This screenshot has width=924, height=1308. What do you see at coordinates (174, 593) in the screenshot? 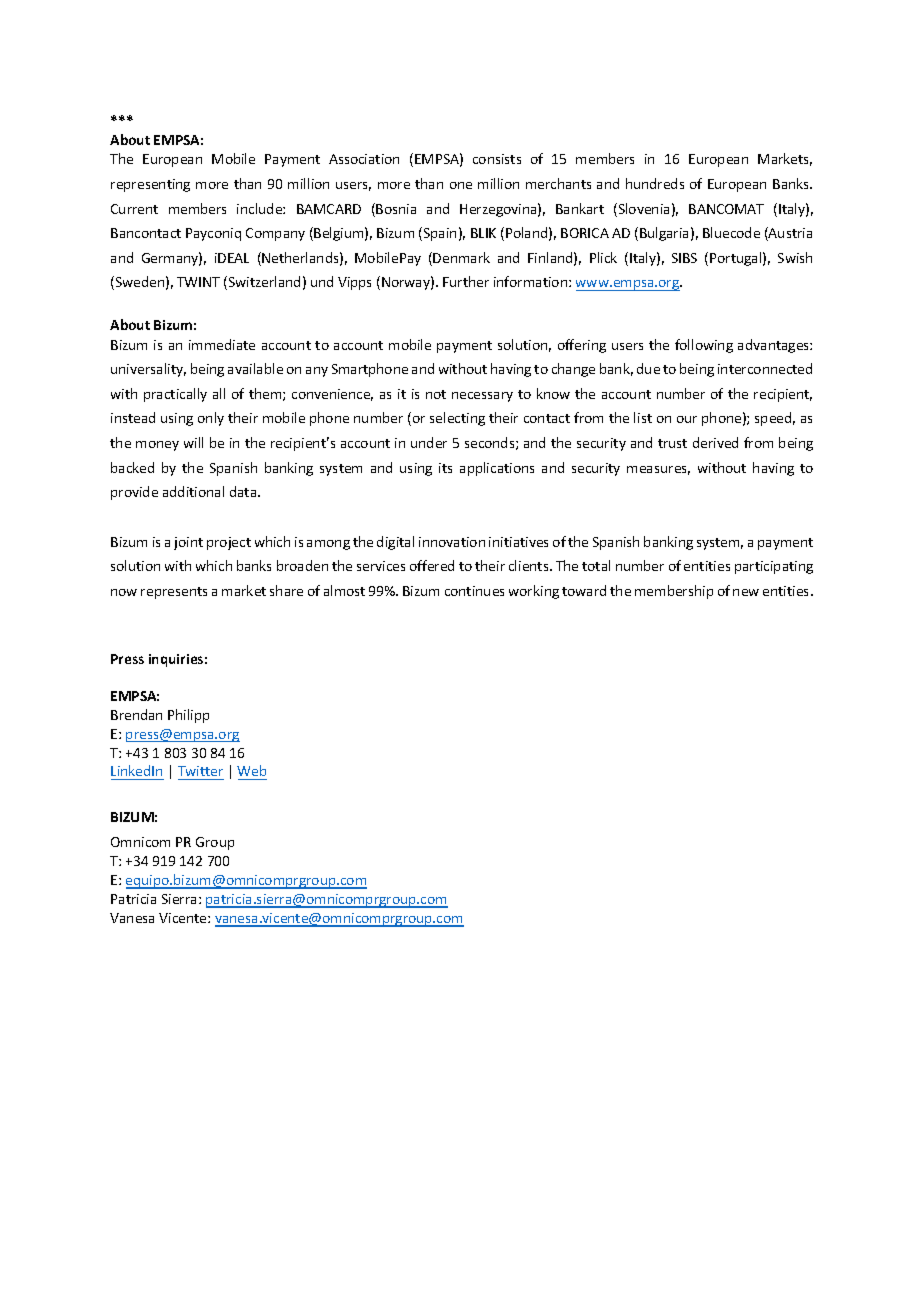
I see `represents` at bounding box center [174, 593].
